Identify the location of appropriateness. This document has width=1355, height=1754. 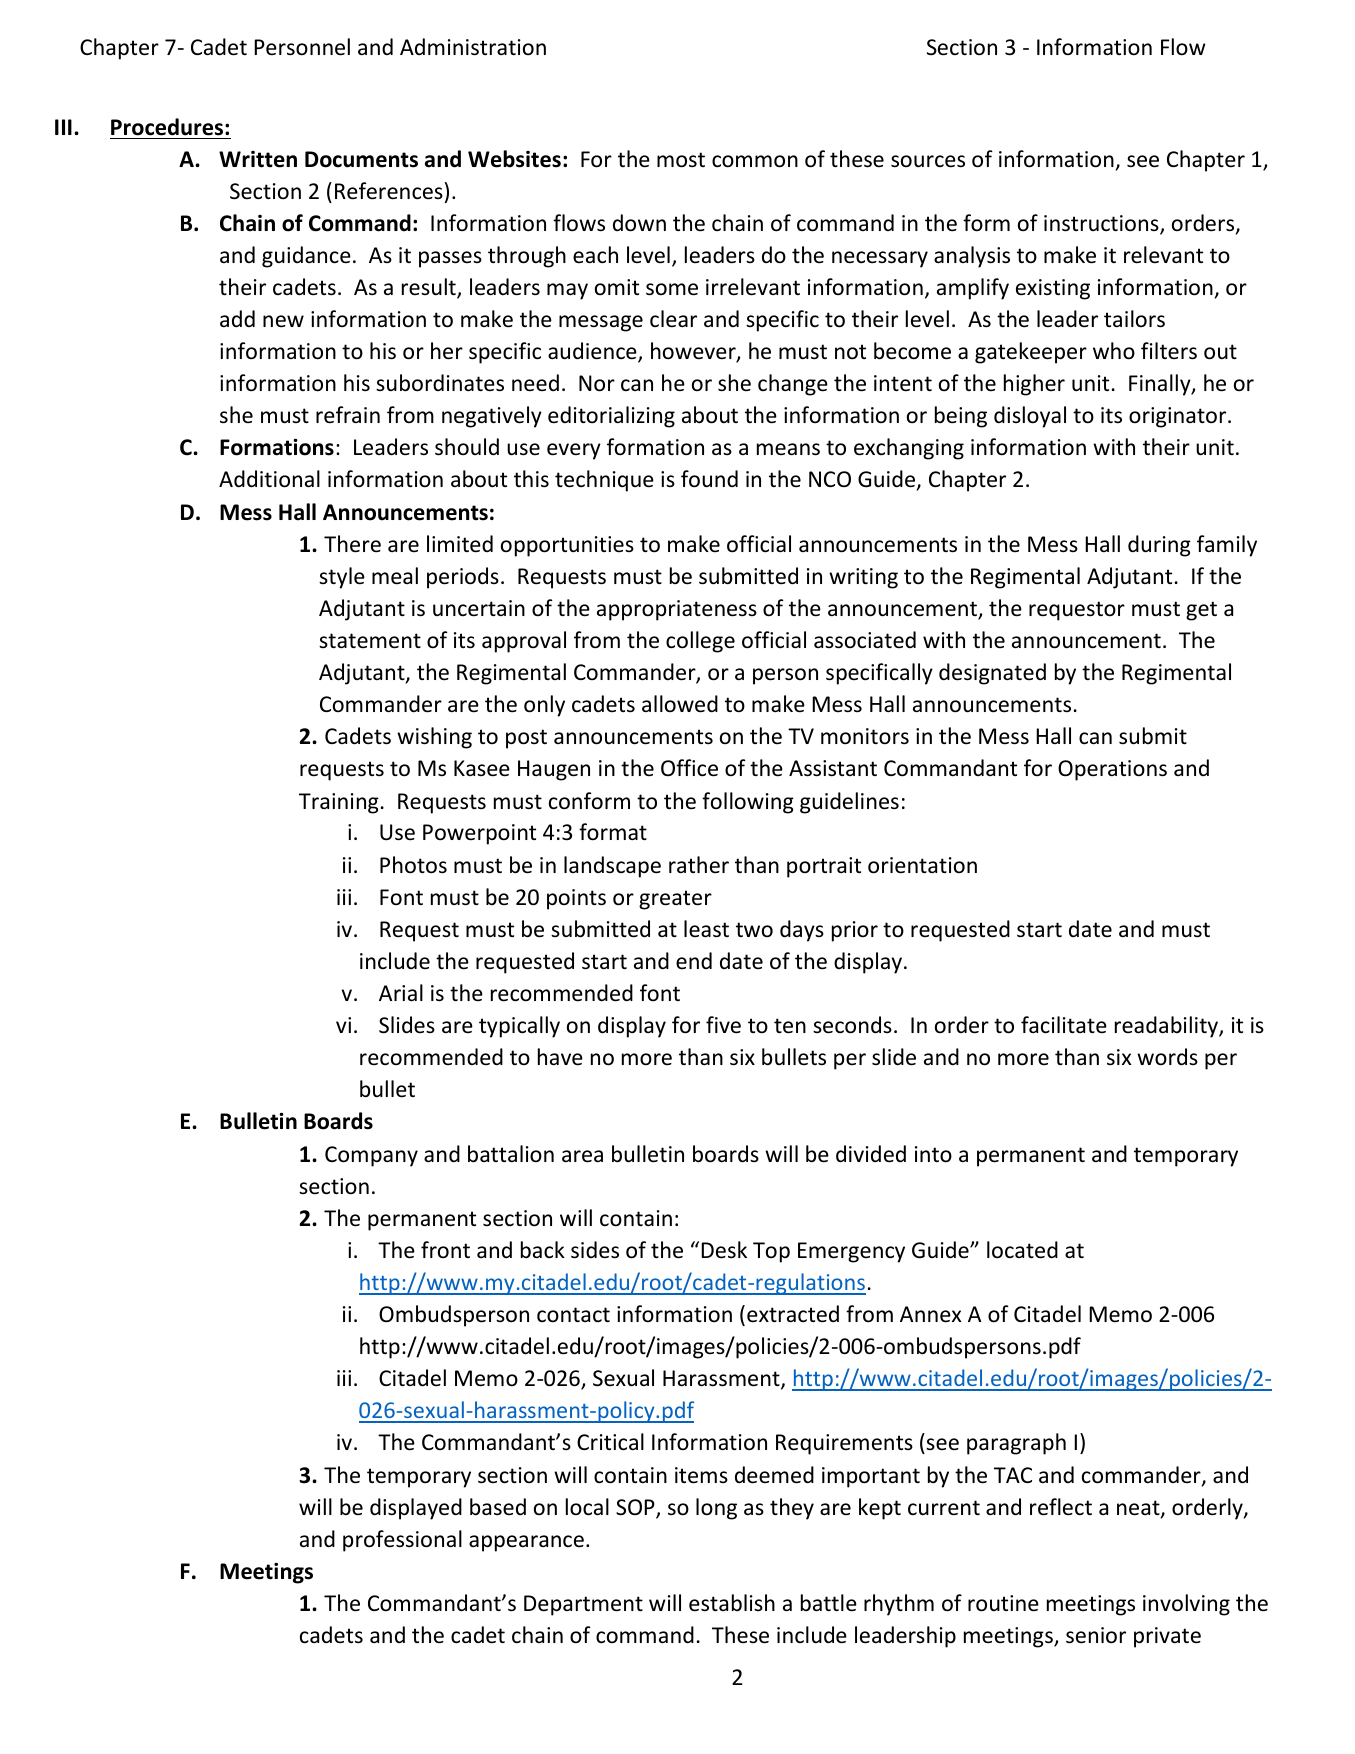
(677, 610).
